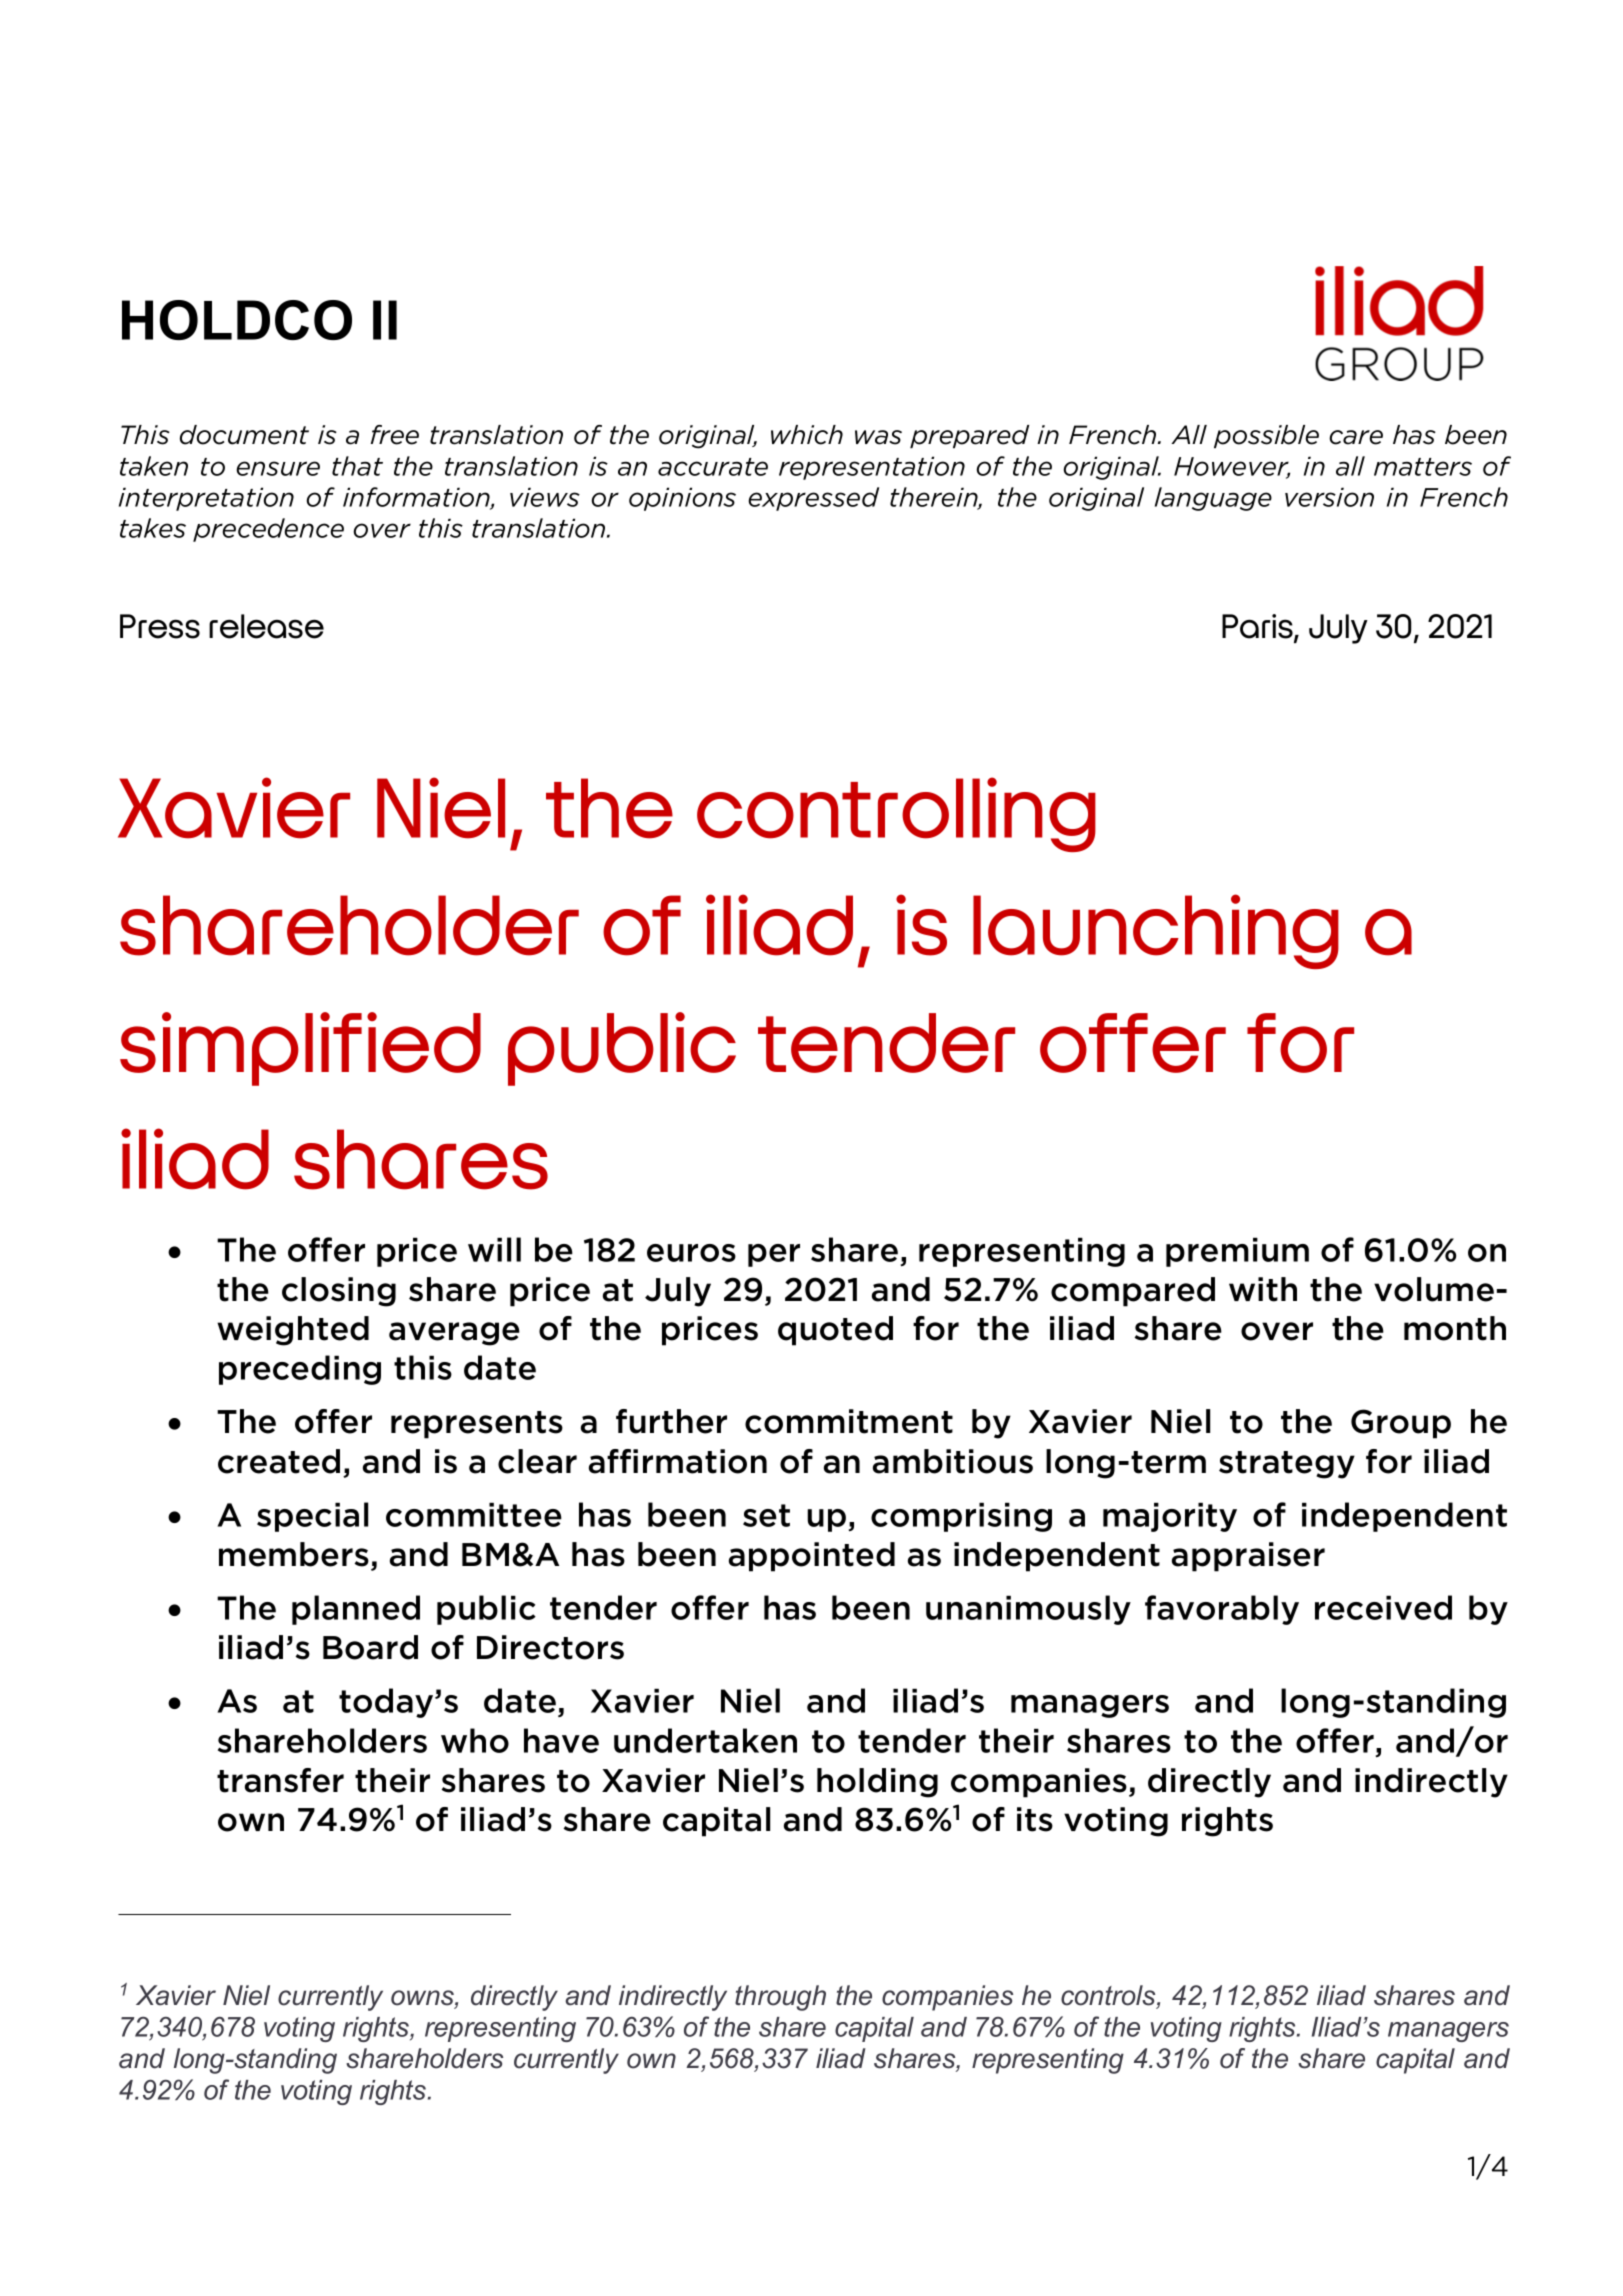 The image size is (1623, 2296). What do you see at coordinates (1156, 931) in the image?
I see `launching` at bounding box center [1156, 931].
